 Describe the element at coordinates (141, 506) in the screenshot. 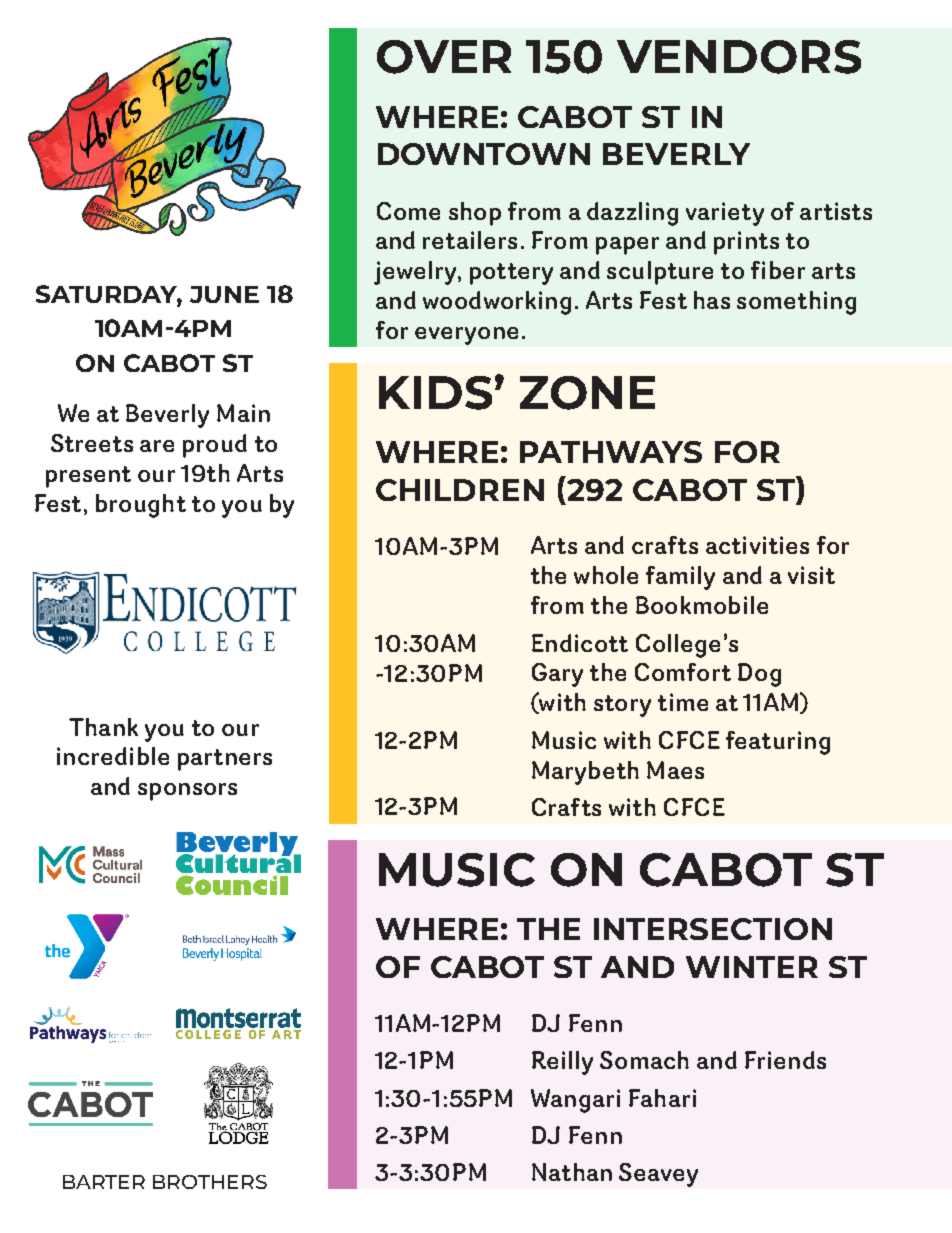

I see `brought` at that location.
